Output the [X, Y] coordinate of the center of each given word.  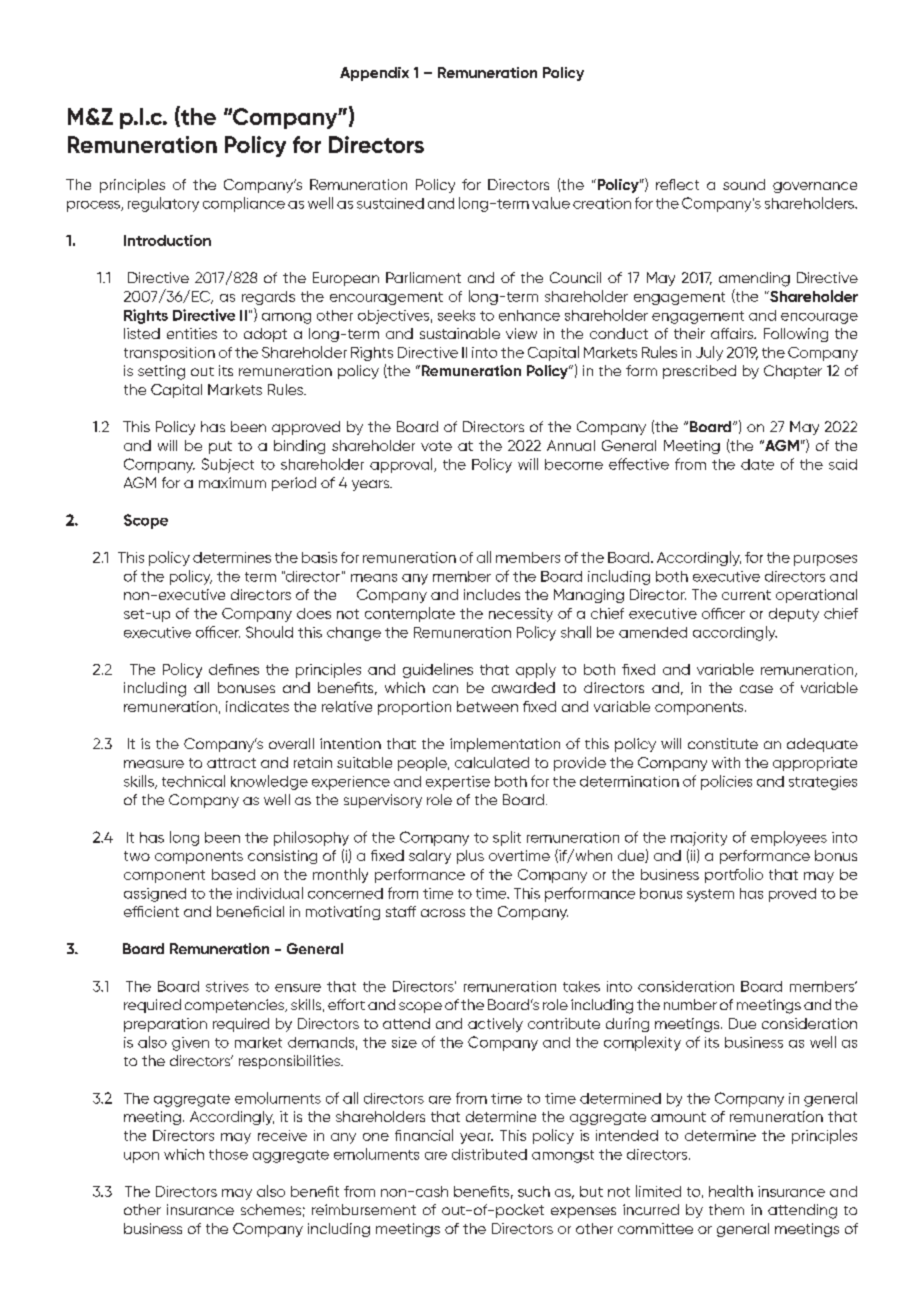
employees [789, 838]
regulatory [163, 204]
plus [470, 857]
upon [141, 1157]
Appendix [374, 74]
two [137, 856]
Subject [228, 465]
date [757, 464]
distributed [489, 1154]
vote [436, 446]
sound [744, 184]
